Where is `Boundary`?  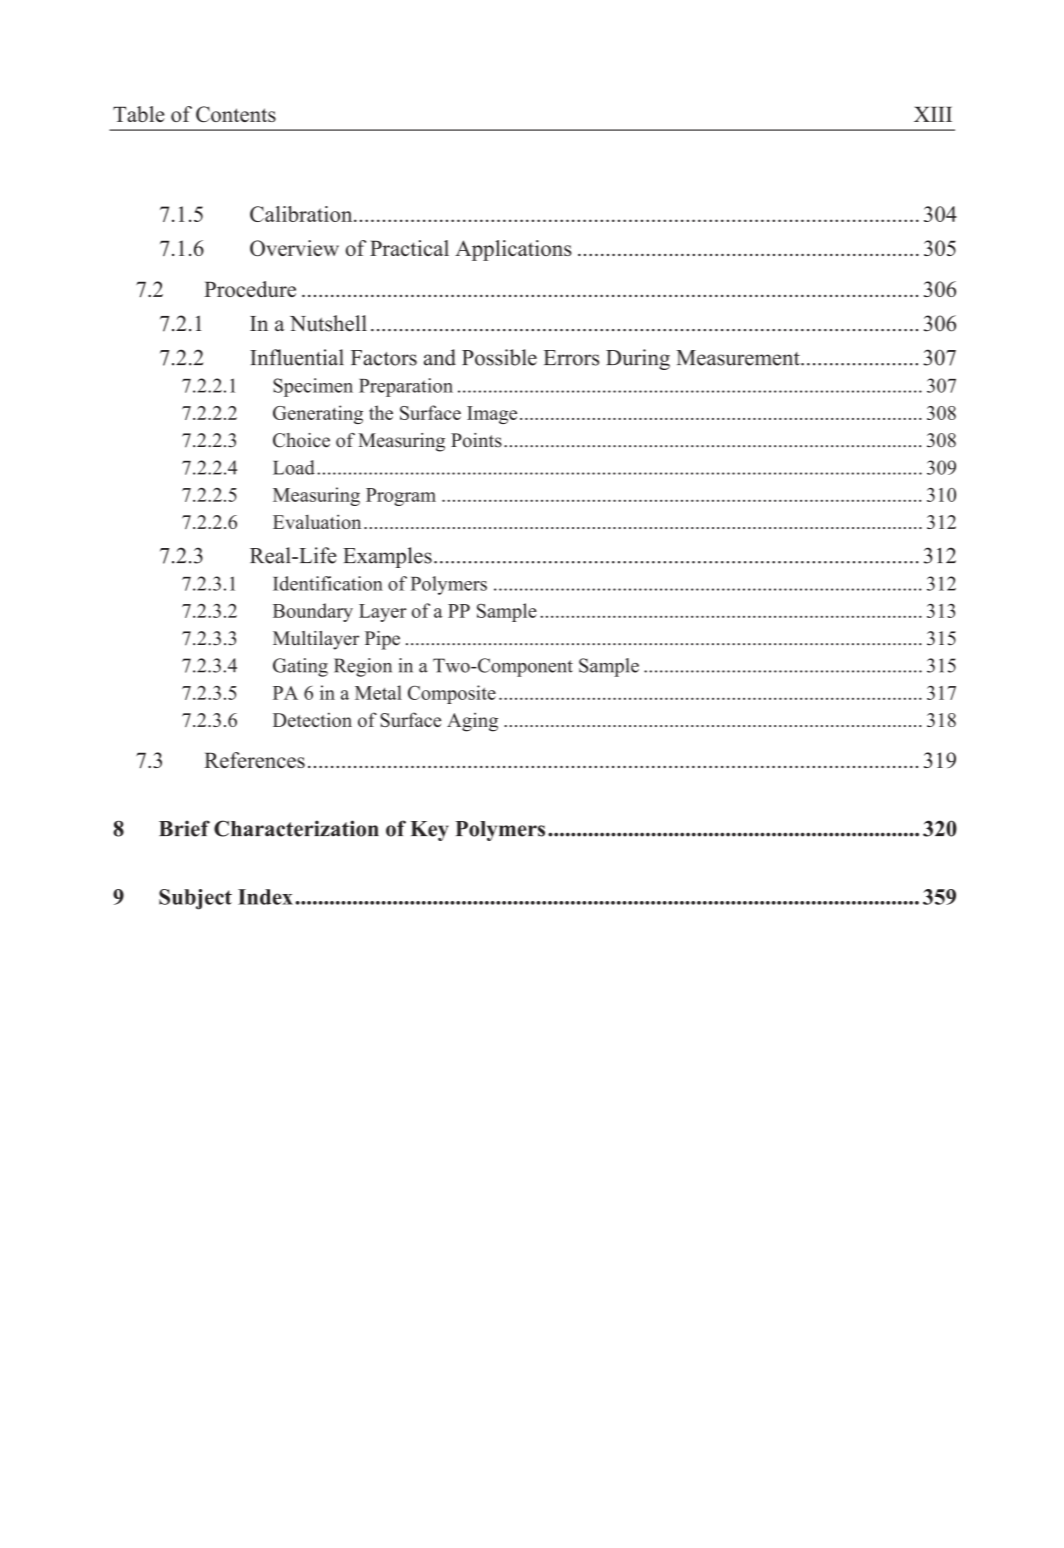
Boundary is located at coordinates (313, 612).
